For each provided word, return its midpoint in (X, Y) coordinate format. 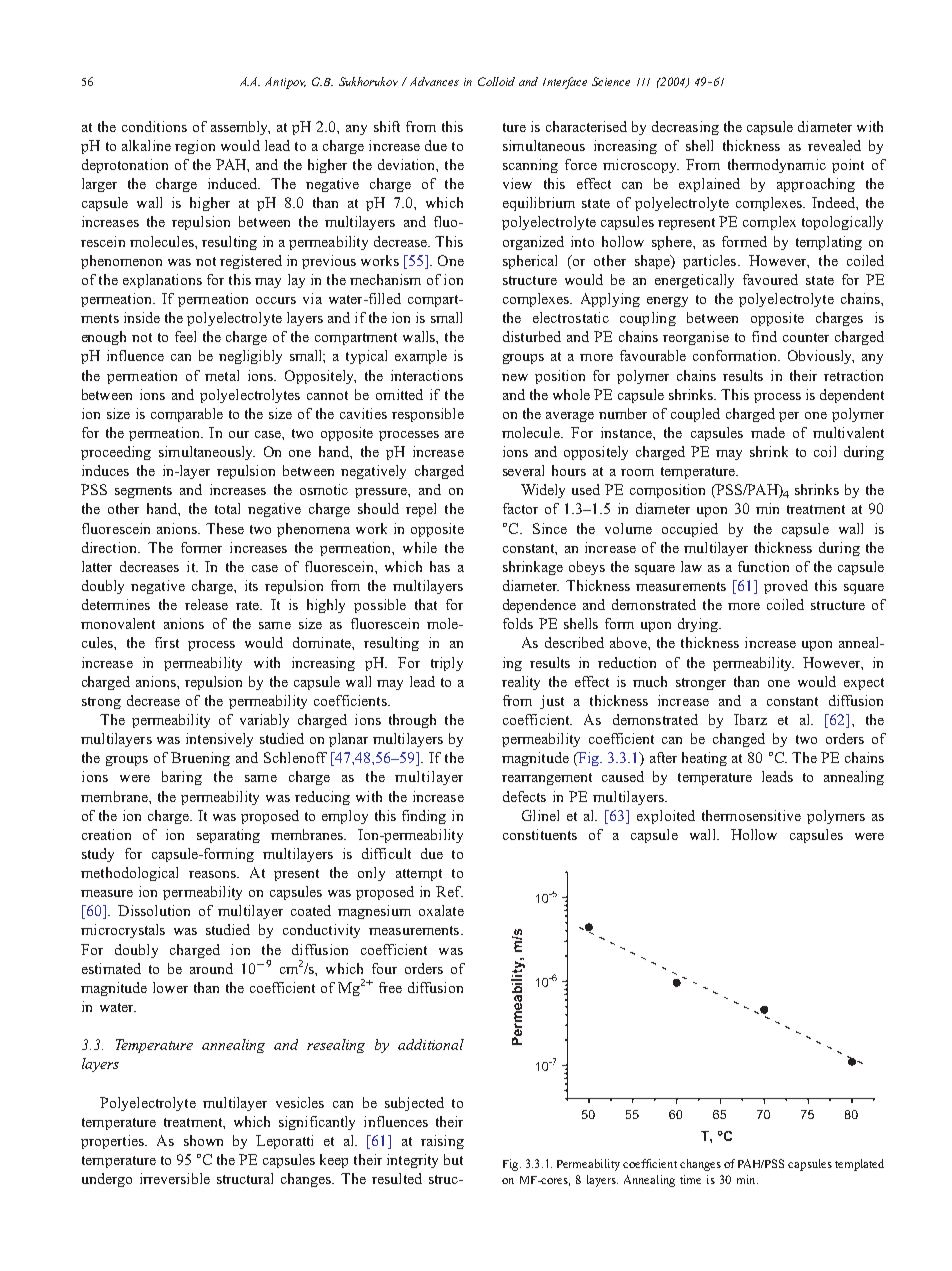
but (453, 1159)
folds (518, 623)
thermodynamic (777, 166)
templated (859, 1165)
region (195, 147)
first (167, 642)
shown (203, 1140)
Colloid (496, 81)
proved (786, 587)
